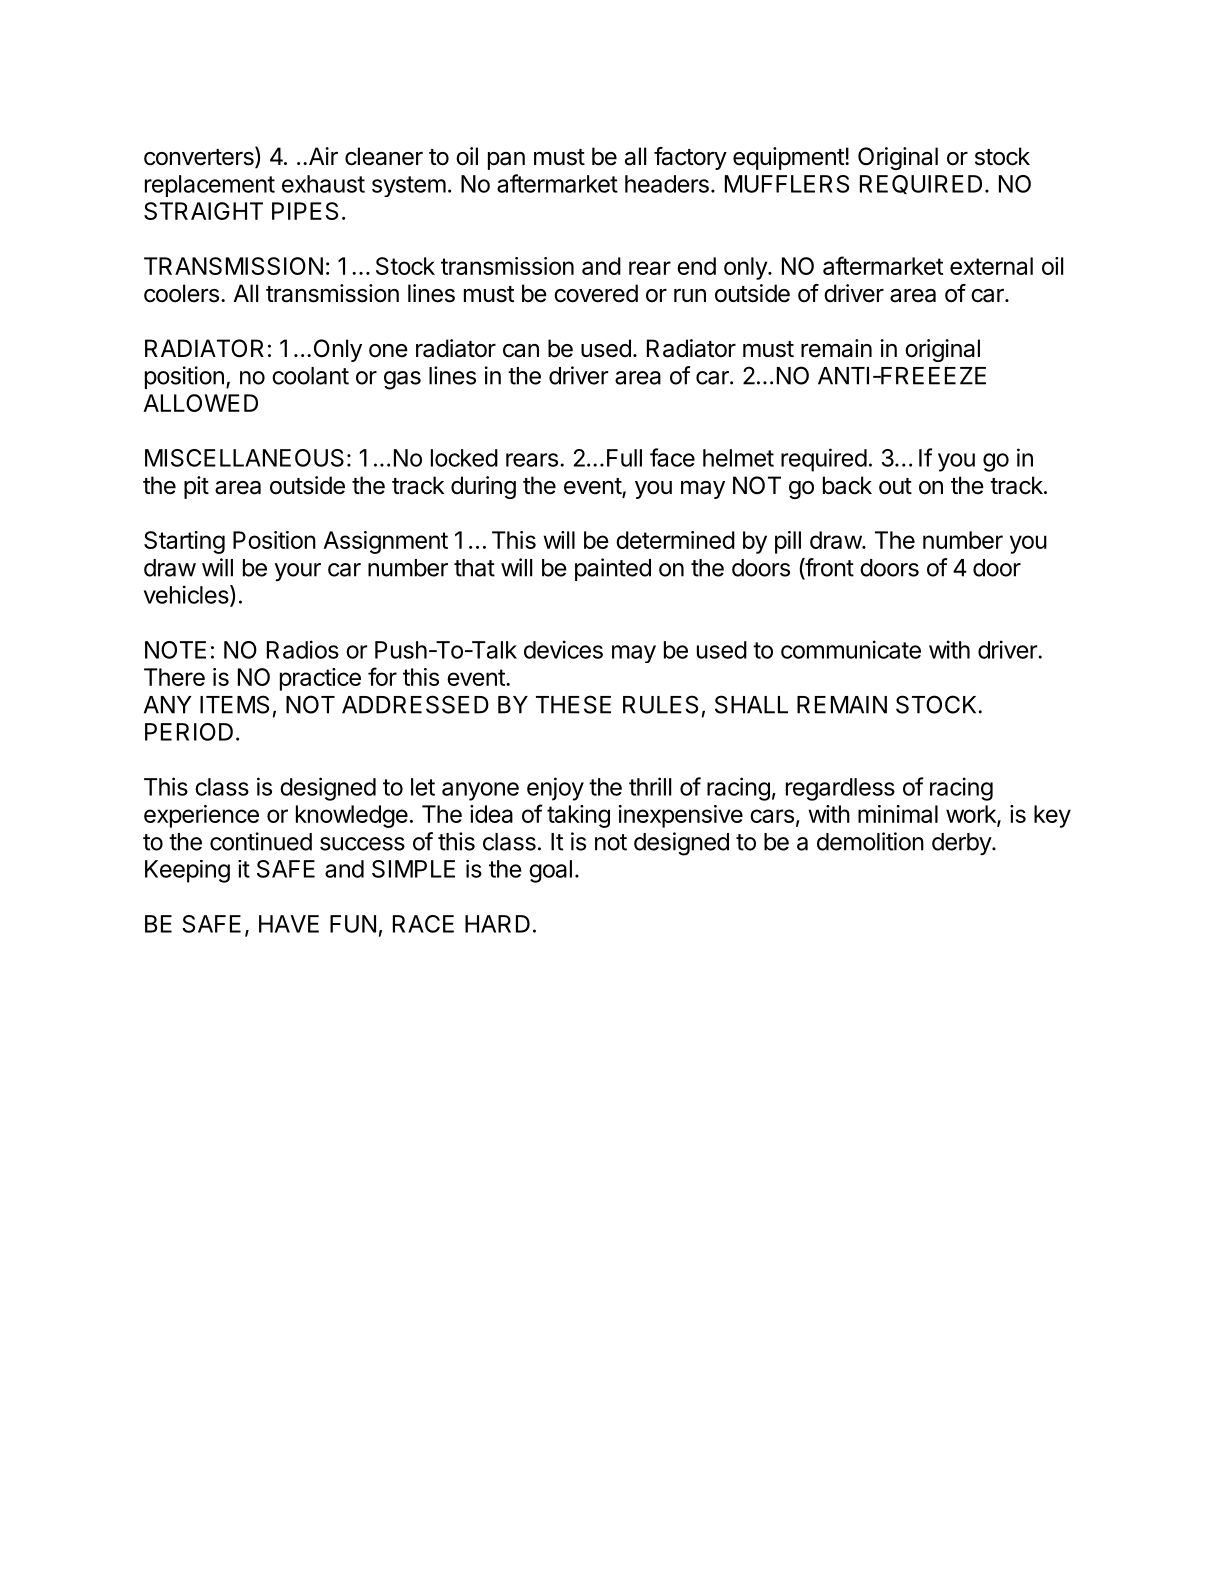 Image resolution: width=1215 pixels, height=1573 pixels. What do you see at coordinates (991, 266) in the document?
I see `external` at bounding box center [991, 266].
